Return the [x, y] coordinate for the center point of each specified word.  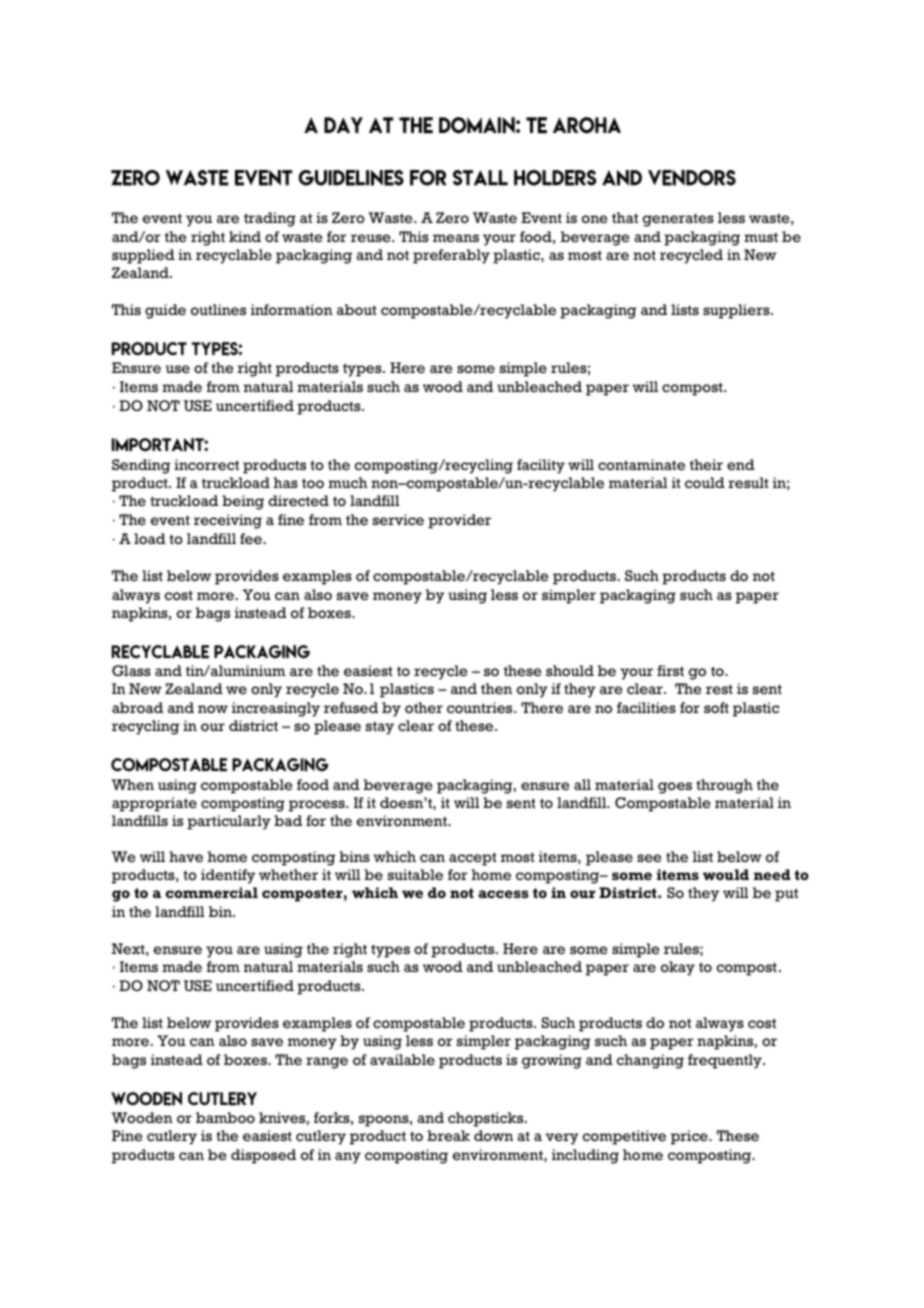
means [456, 238]
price [690, 1137]
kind [245, 236]
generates [678, 220]
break [448, 1135]
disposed [263, 1156]
